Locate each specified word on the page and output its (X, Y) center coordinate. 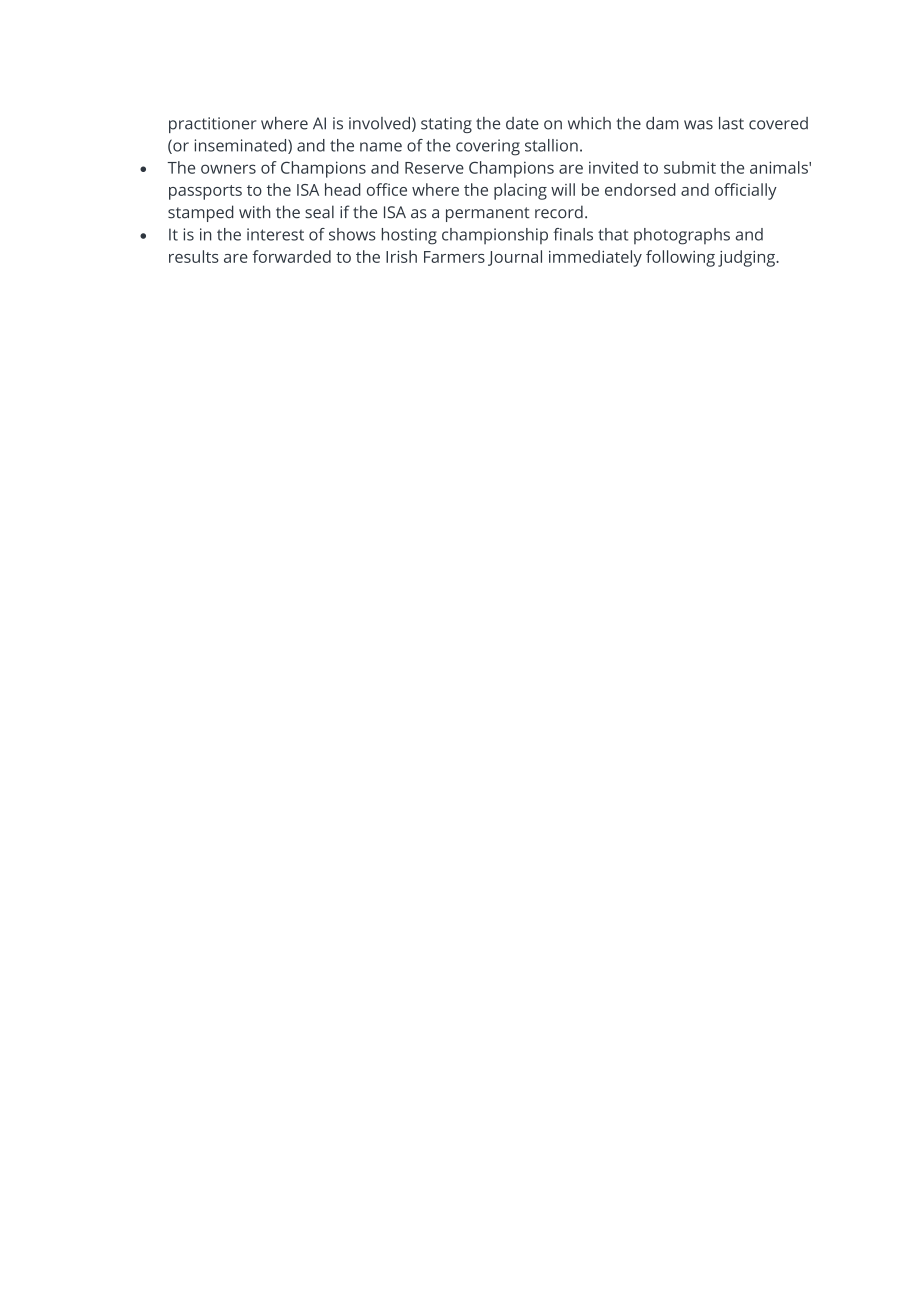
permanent (488, 214)
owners (228, 169)
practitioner (213, 125)
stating (446, 125)
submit (690, 167)
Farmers (454, 257)
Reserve (434, 168)
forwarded (291, 256)
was (698, 125)
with (255, 212)
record (559, 212)
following (680, 258)
